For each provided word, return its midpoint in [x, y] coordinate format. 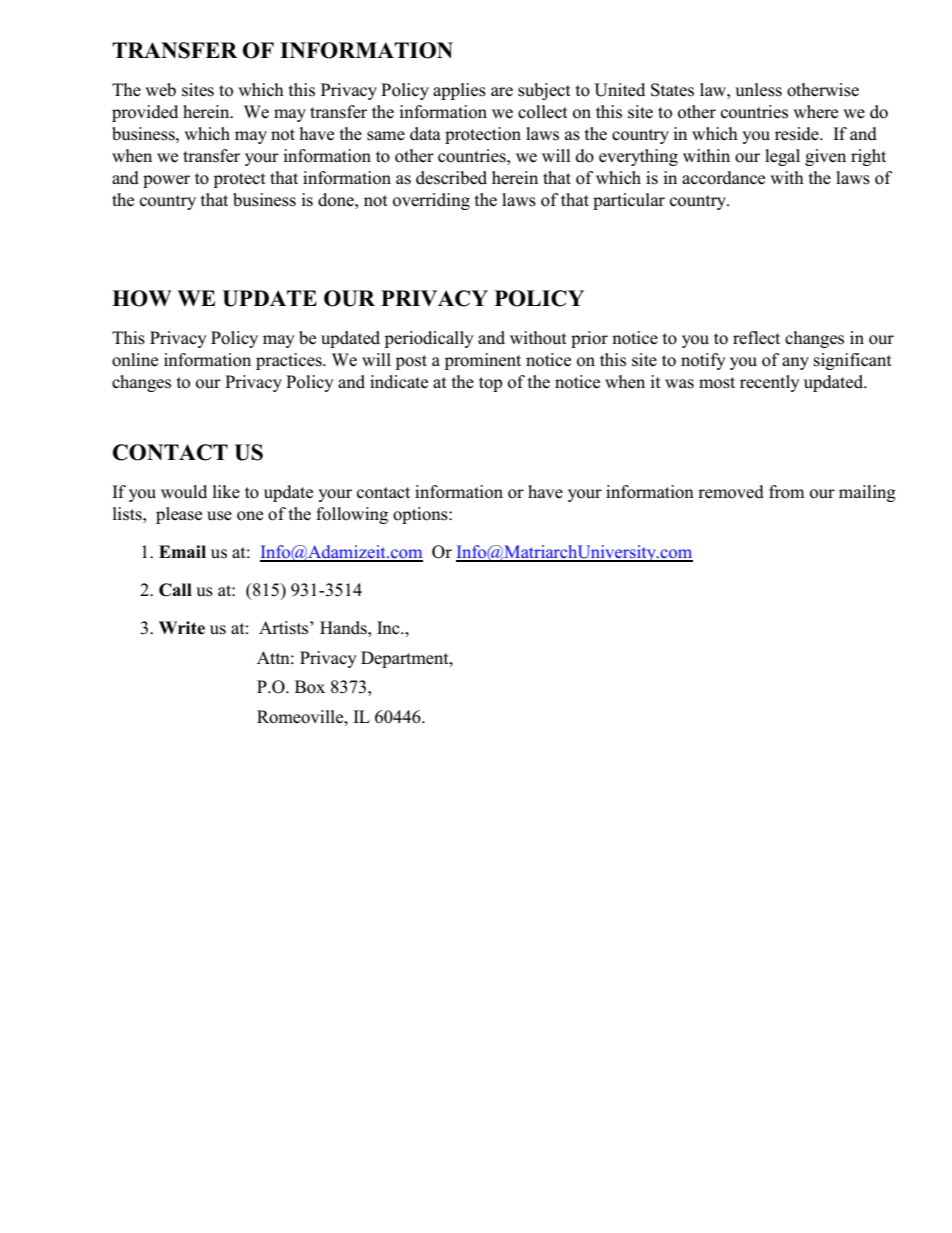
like [226, 491]
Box [310, 687]
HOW [141, 298]
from [787, 492]
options [421, 515]
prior [589, 339]
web [160, 90]
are [502, 92]
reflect [756, 338]
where [815, 112]
